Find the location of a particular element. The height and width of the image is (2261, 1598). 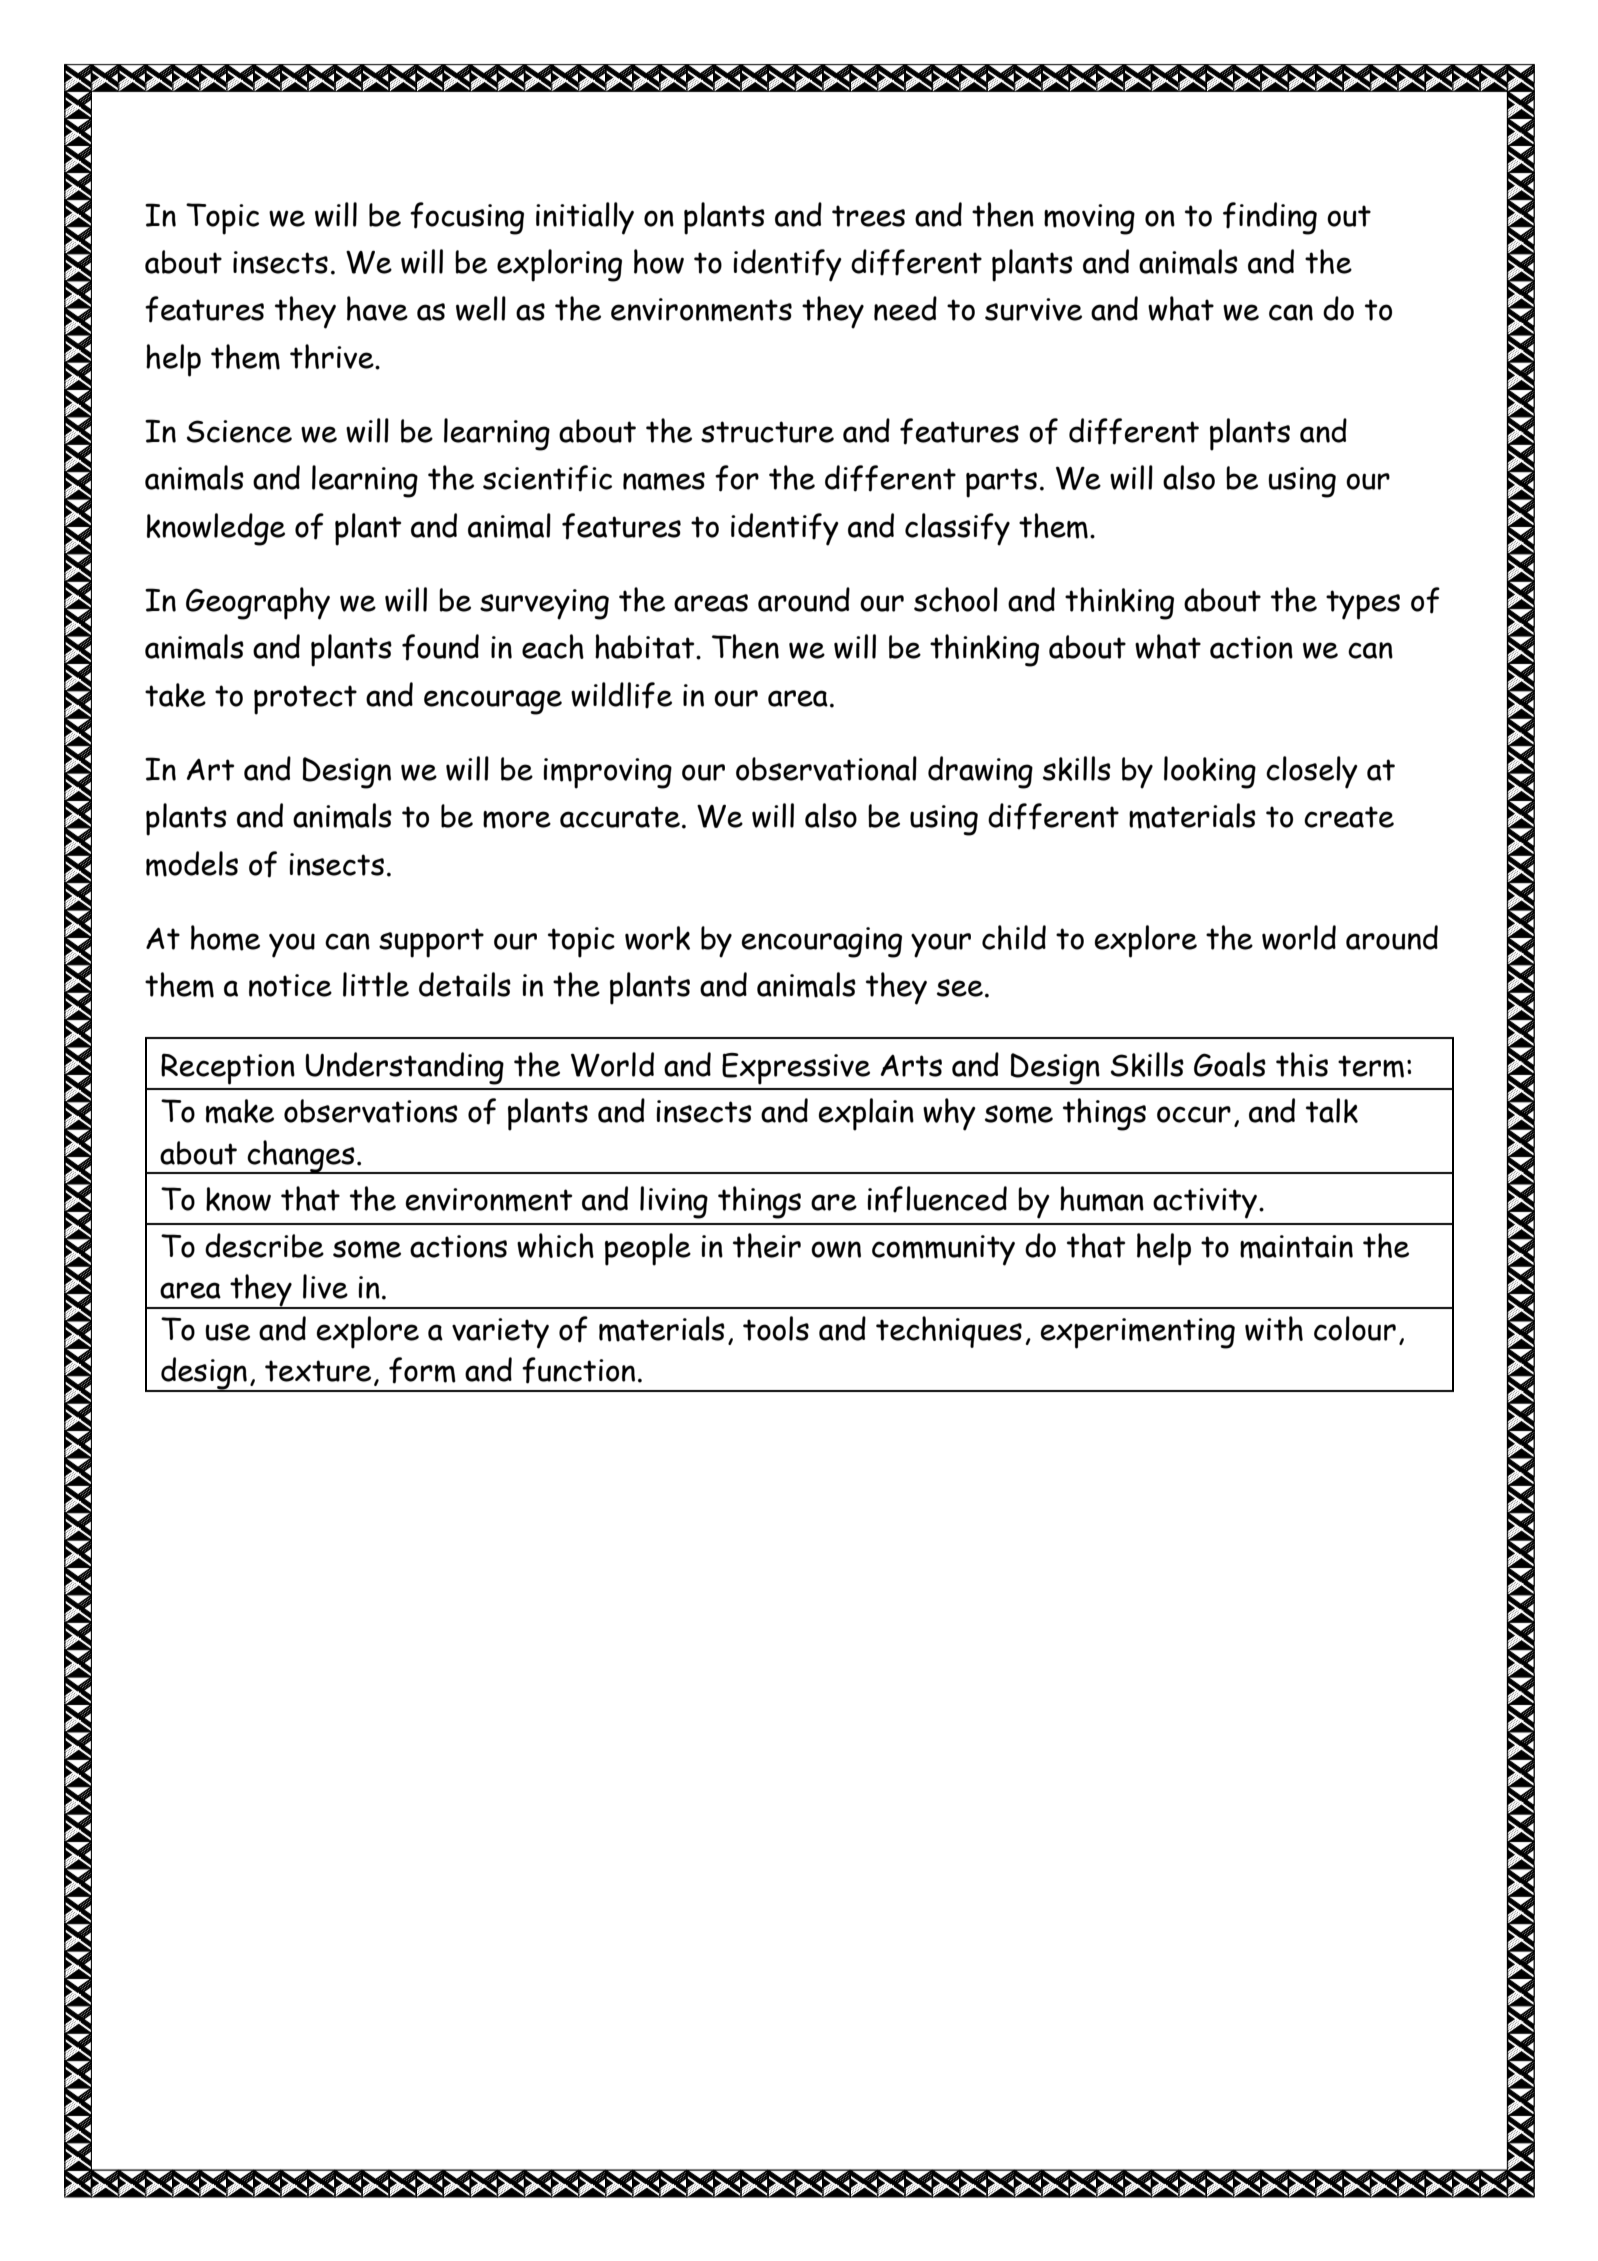

tools is located at coordinates (776, 1328).
